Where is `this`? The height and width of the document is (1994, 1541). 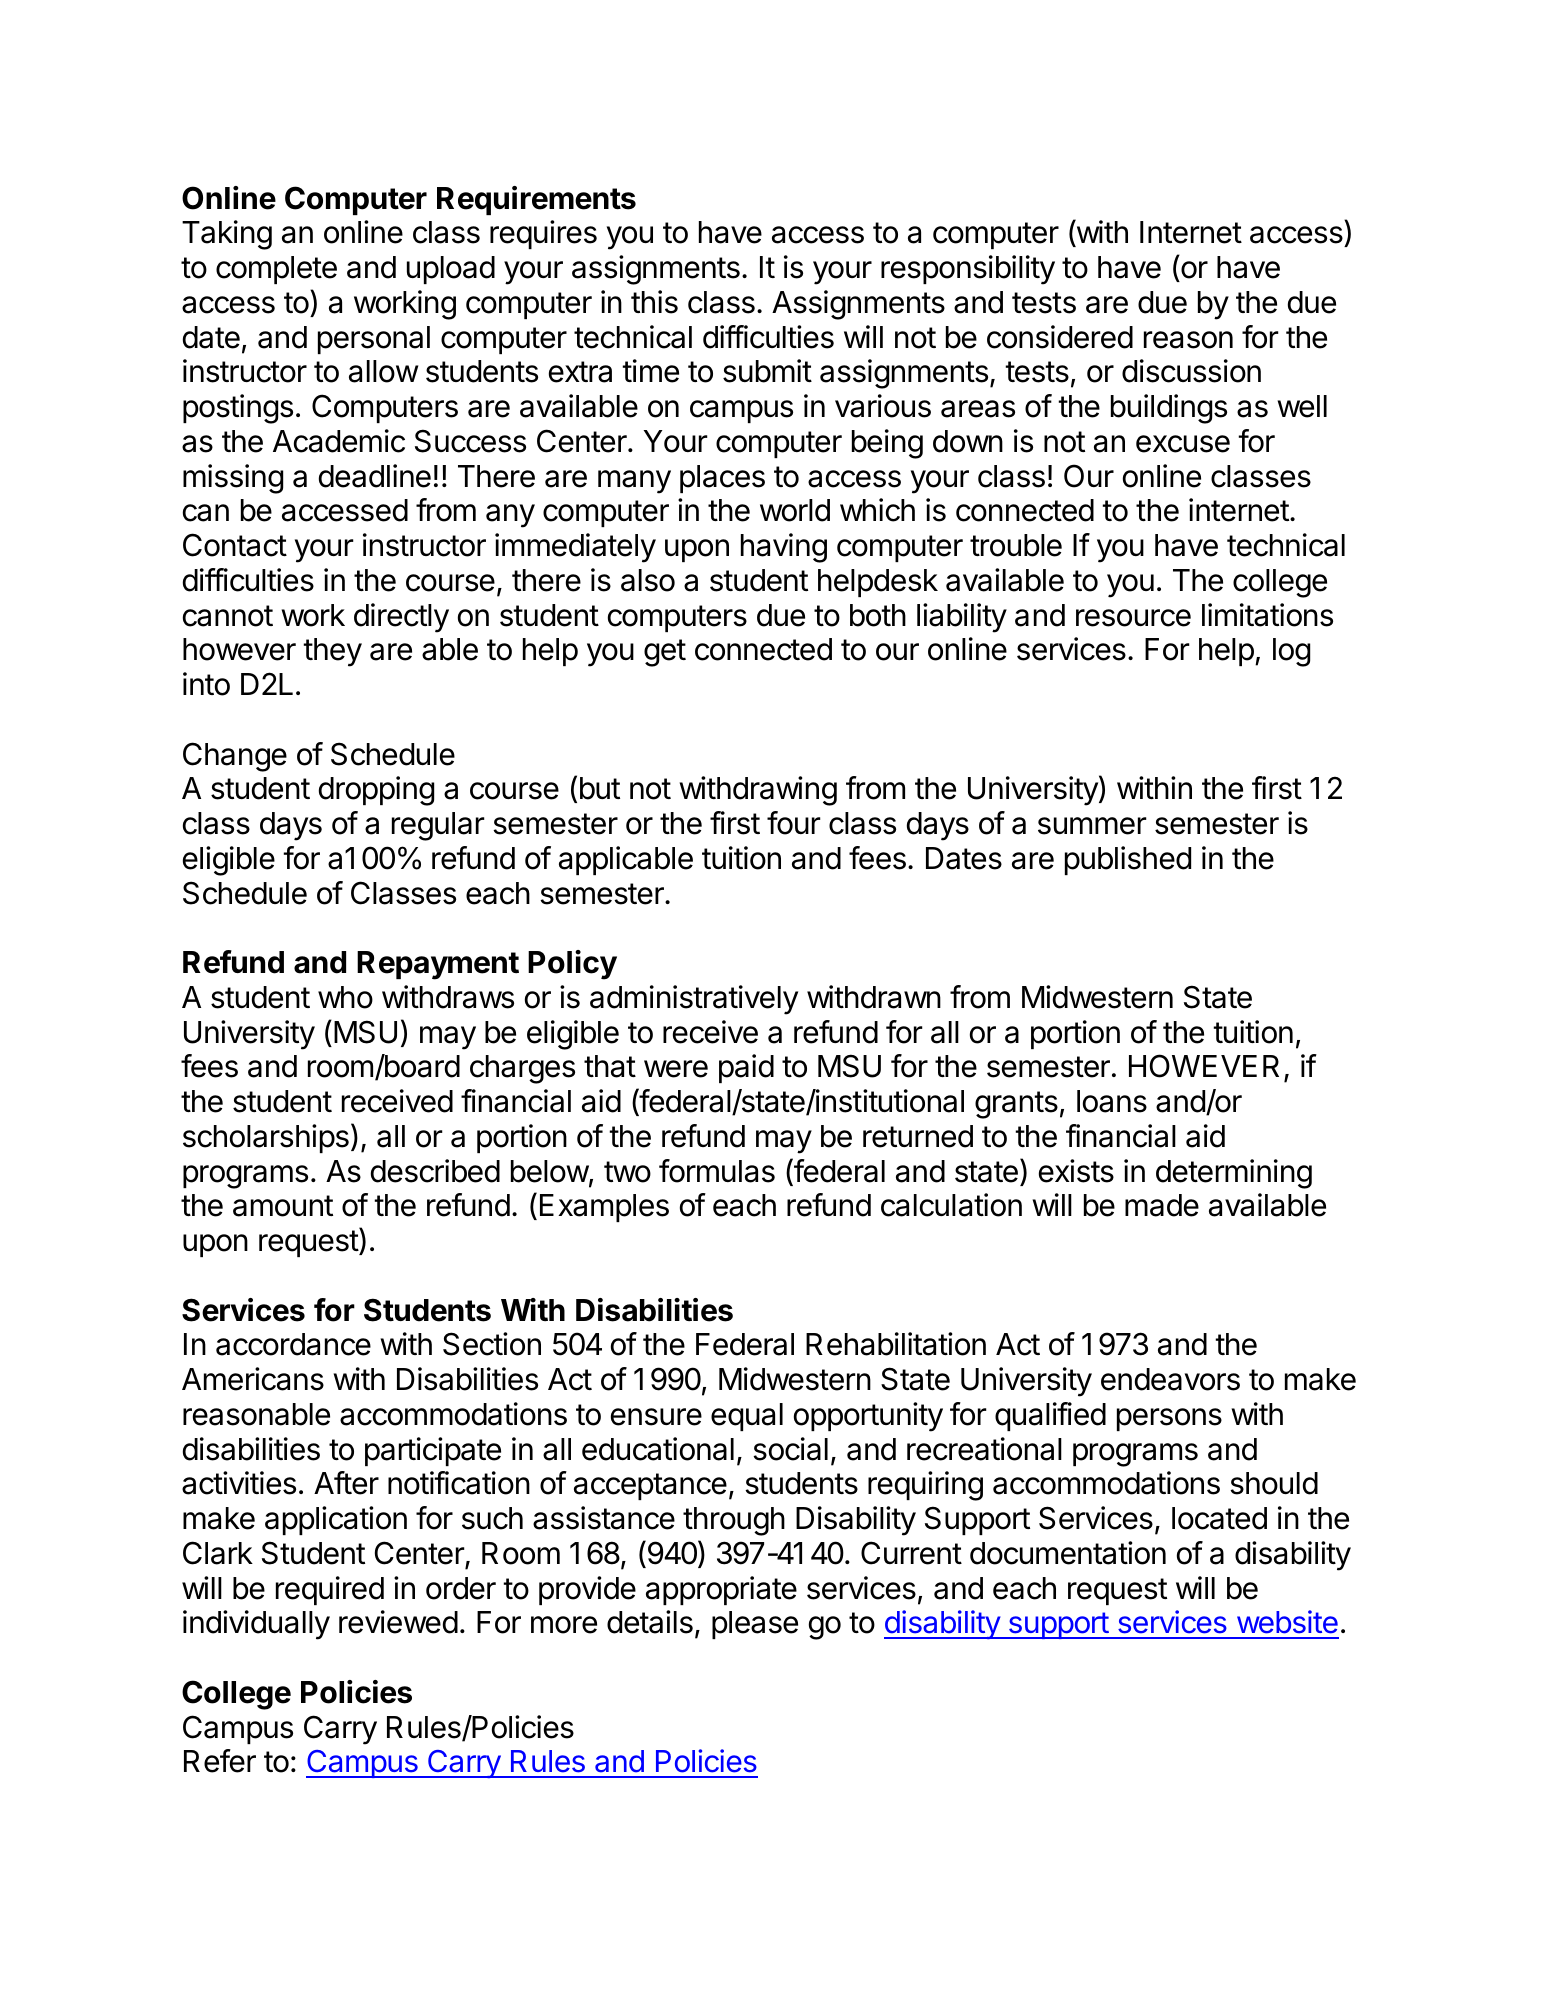
this is located at coordinates (654, 302).
